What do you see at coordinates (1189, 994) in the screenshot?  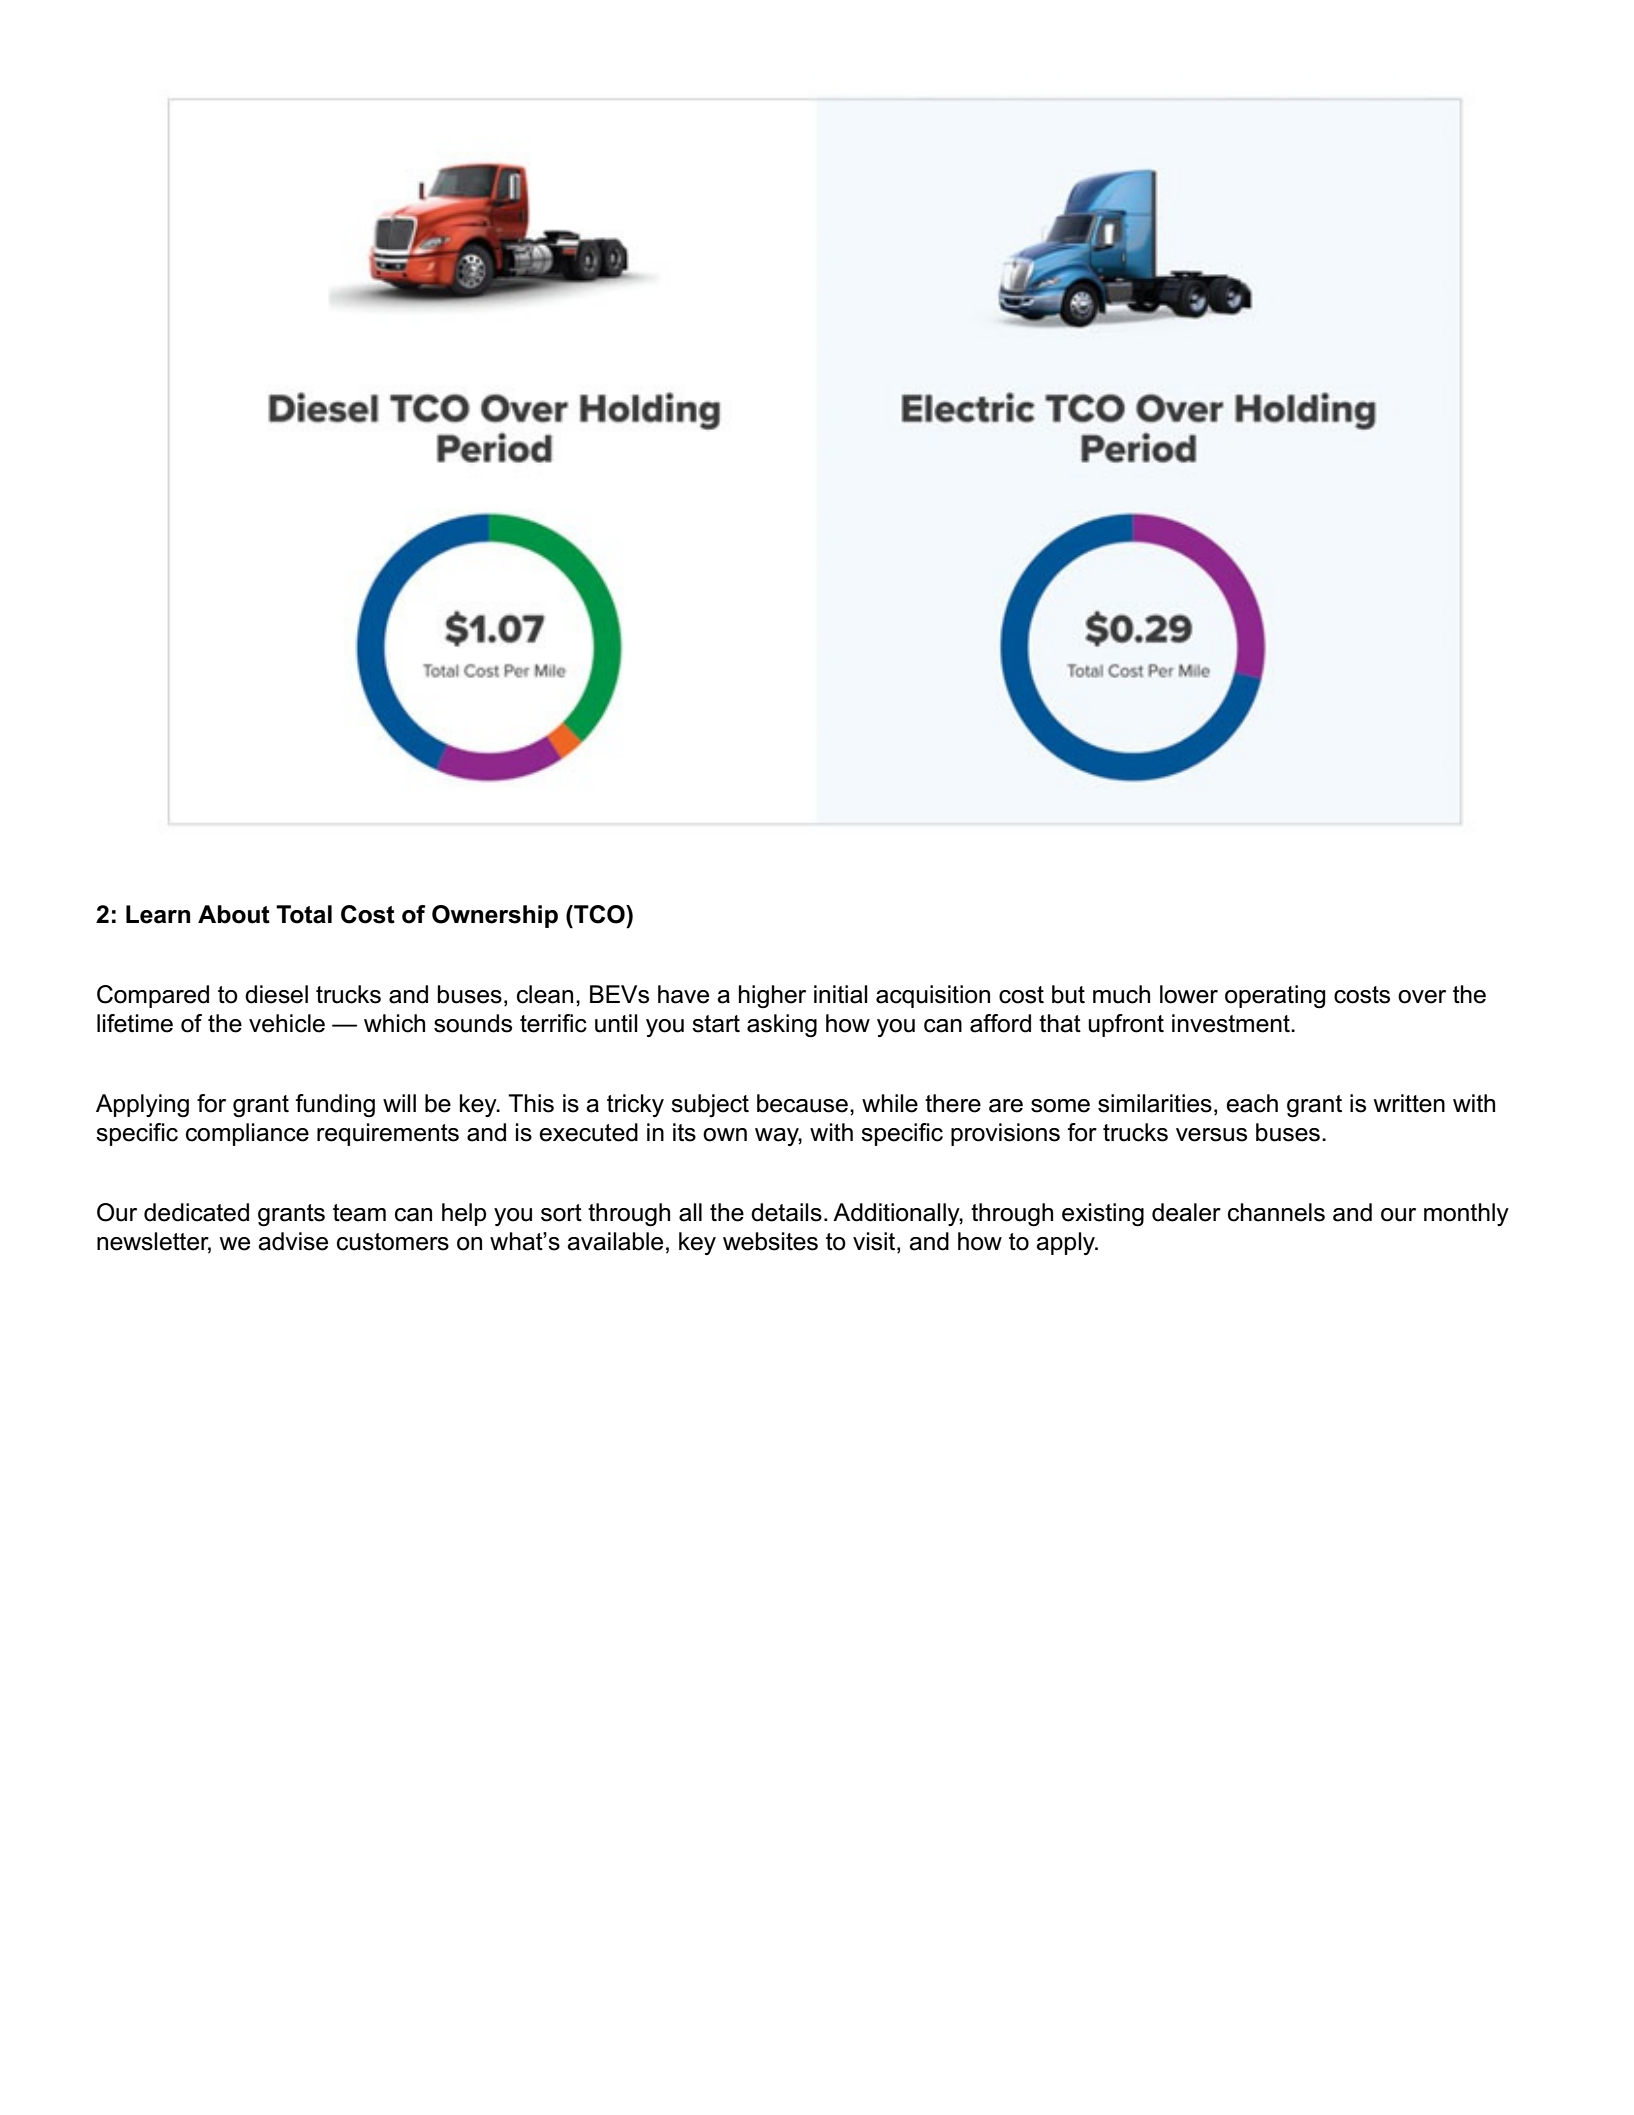 I see `lower` at bounding box center [1189, 994].
